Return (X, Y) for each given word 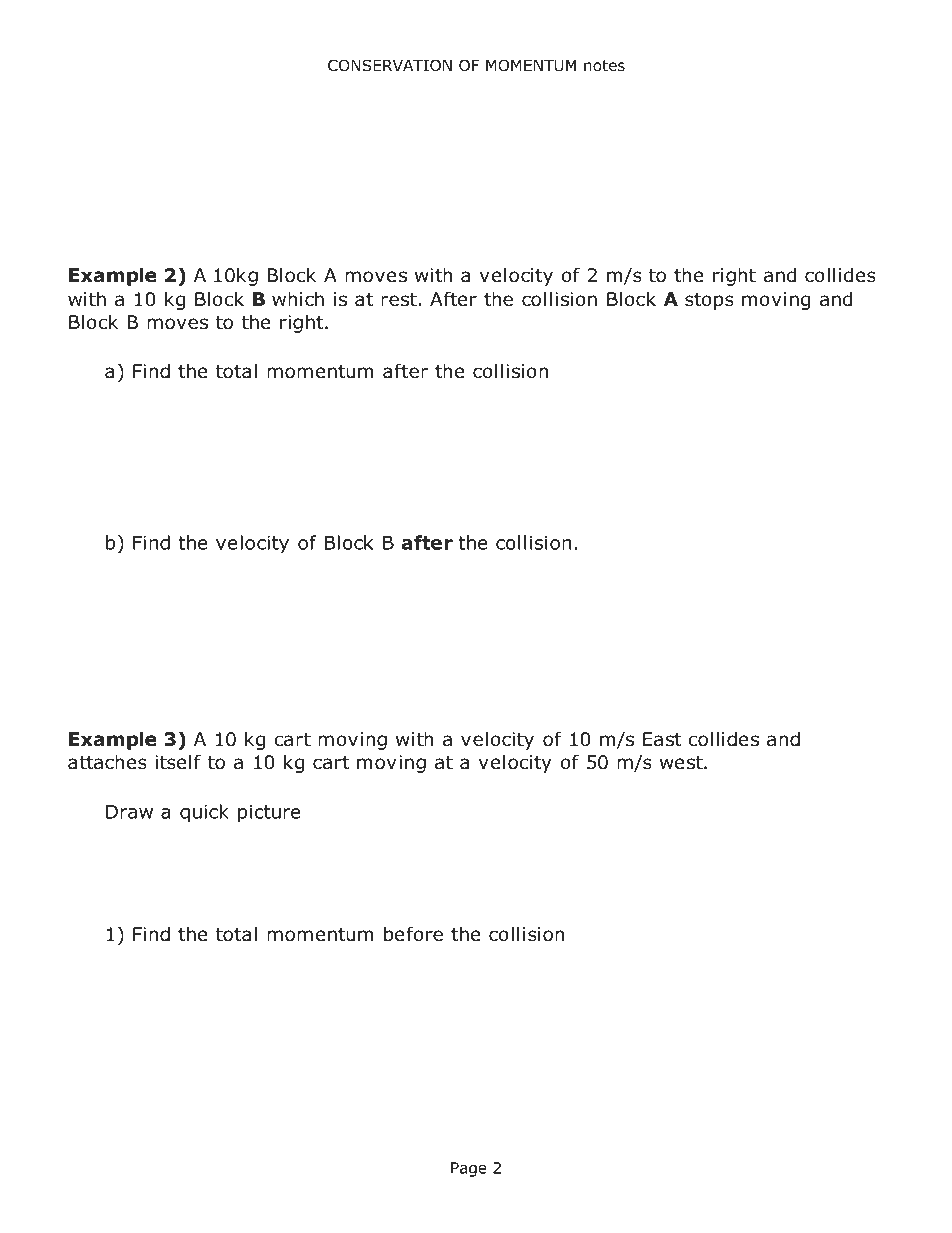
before (413, 934)
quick (204, 813)
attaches (107, 762)
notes (604, 66)
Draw (129, 812)
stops (709, 301)
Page (469, 1169)
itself (178, 762)
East (662, 739)
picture (269, 814)
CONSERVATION (390, 65)
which (298, 299)
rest (399, 300)
